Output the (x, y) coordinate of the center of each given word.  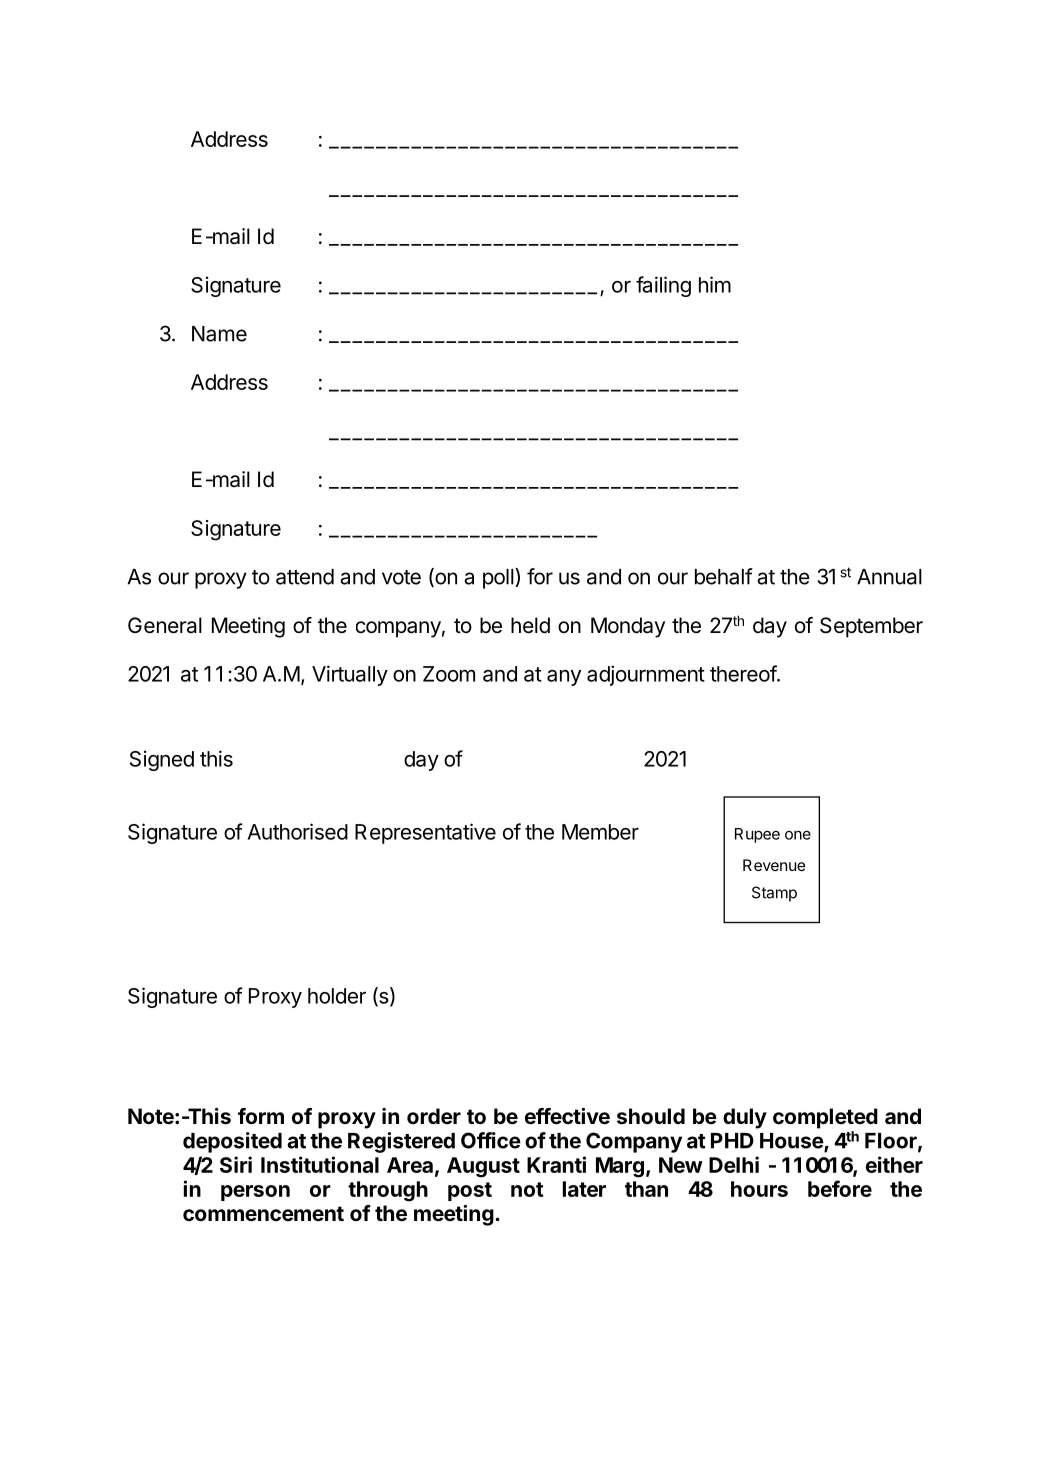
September (871, 627)
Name (219, 334)
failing (663, 286)
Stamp (774, 894)
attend (305, 577)
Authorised (298, 831)
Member (600, 832)
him (715, 284)
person (255, 1193)
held (530, 625)
